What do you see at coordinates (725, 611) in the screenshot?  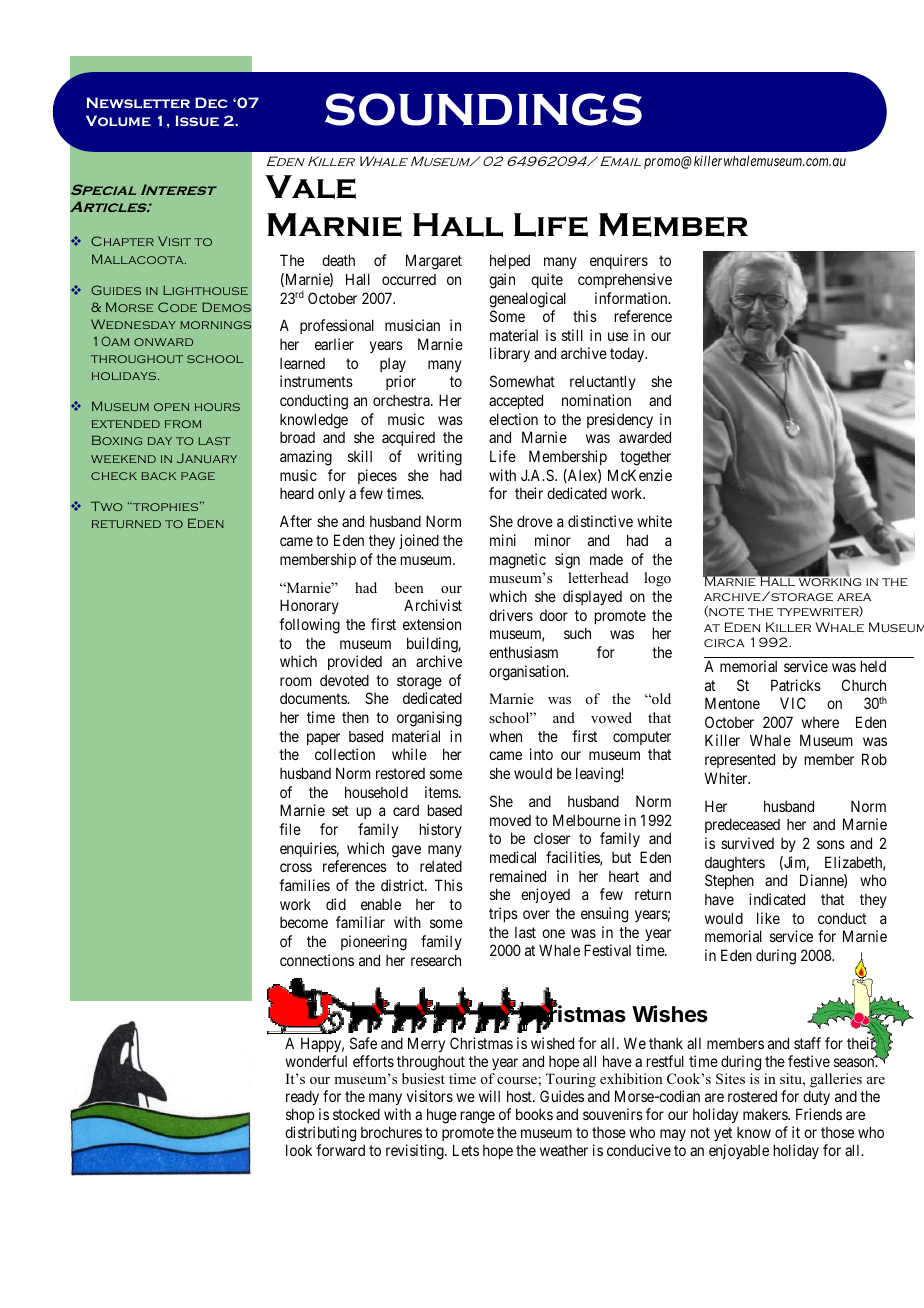 I see `note` at bounding box center [725, 611].
